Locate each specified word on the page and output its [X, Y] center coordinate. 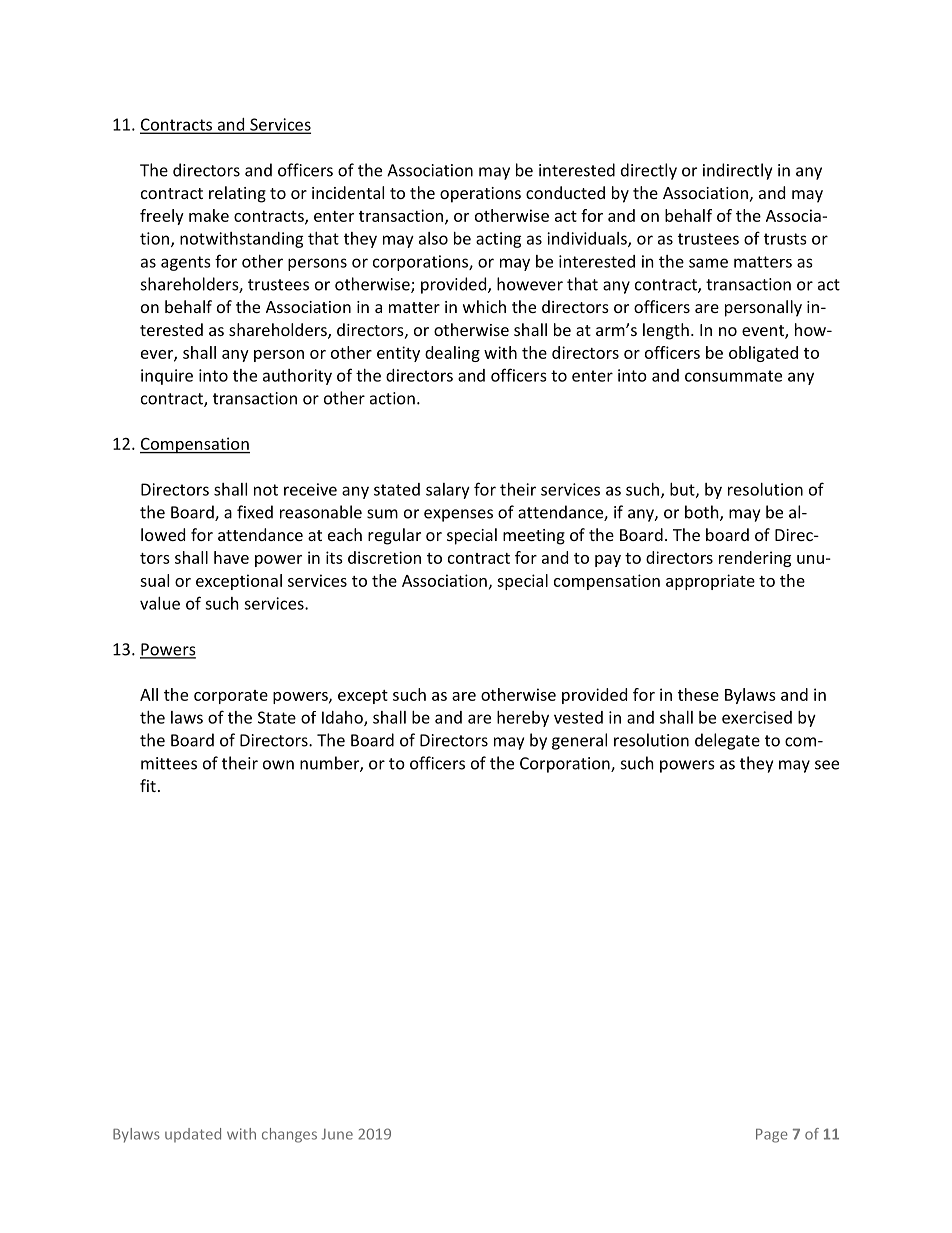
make [209, 215]
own [278, 765]
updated [193, 1135]
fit [148, 785]
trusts [785, 239]
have [231, 557]
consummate [733, 376]
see [827, 765]
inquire [167, 377]
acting [499, 240]
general [579, 741]
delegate [727, 741]
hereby [523, 719]
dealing [452, 354]
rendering [755, 559]
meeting [534, 537]
